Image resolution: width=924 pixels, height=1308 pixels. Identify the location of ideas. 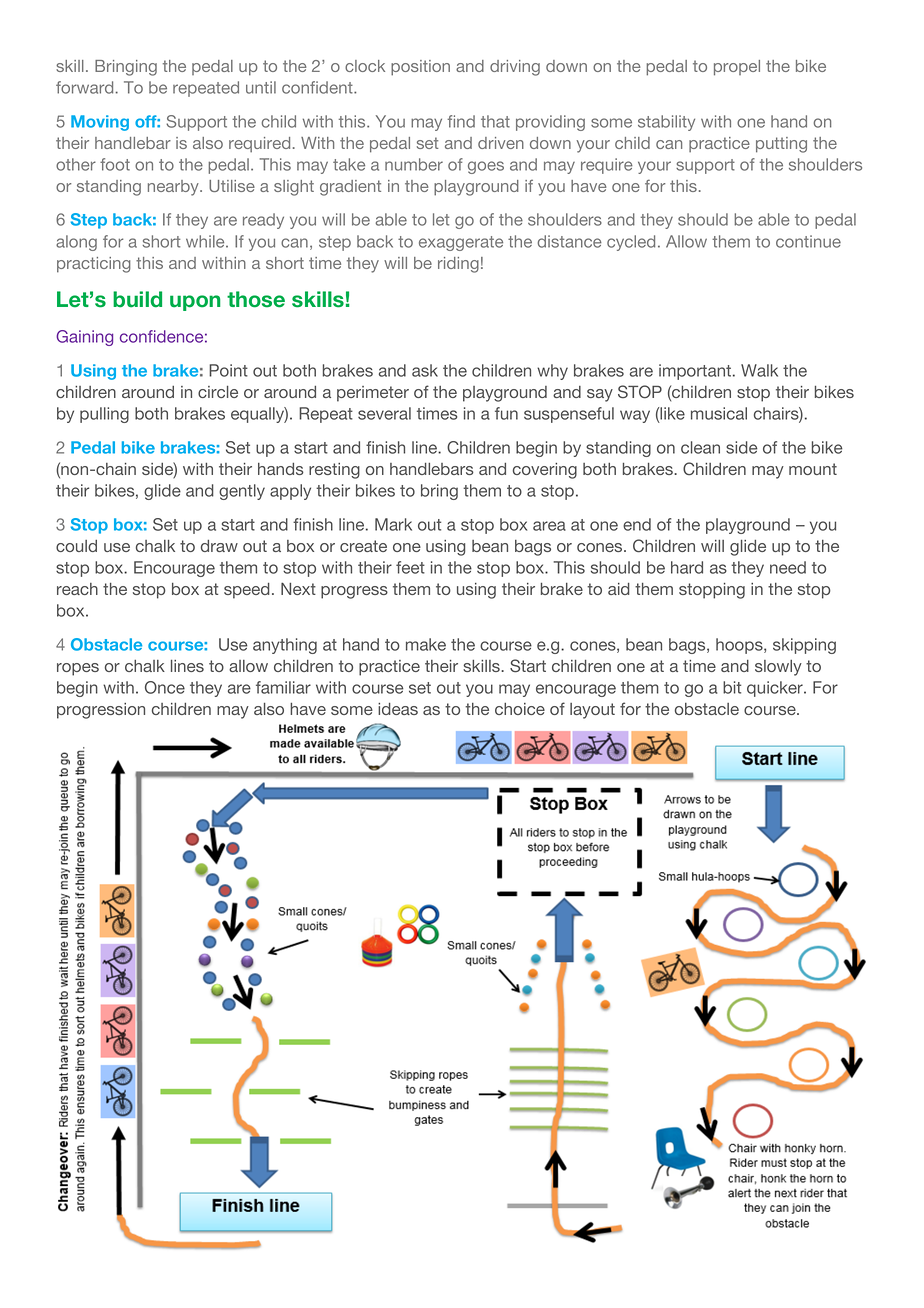
(398, 709).
